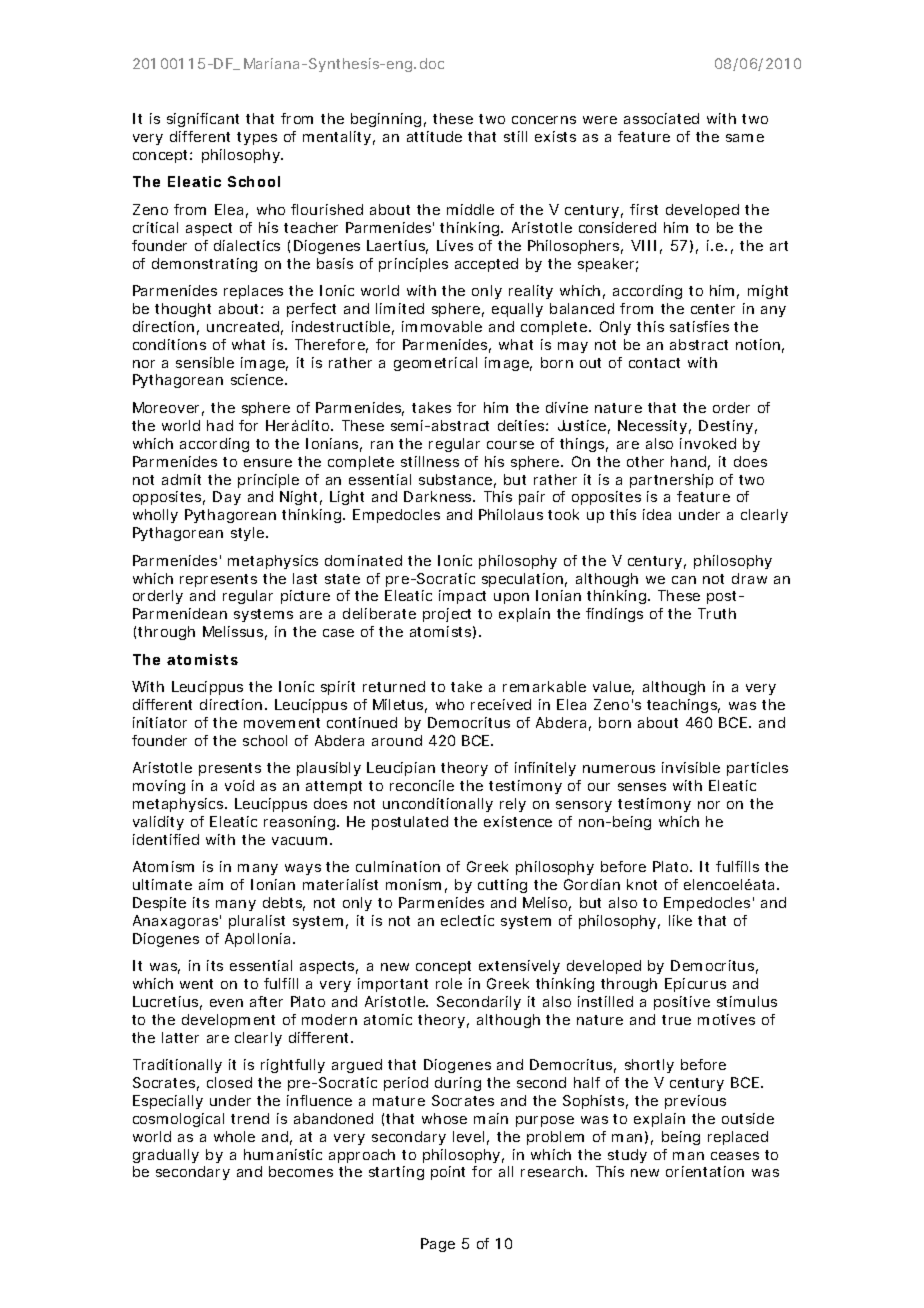 The height and width of the screenshot is (1308, 924). What do you see at coordinates (680, 920) in the screenshot?
I see `like` at bounding box center [680, 920].
